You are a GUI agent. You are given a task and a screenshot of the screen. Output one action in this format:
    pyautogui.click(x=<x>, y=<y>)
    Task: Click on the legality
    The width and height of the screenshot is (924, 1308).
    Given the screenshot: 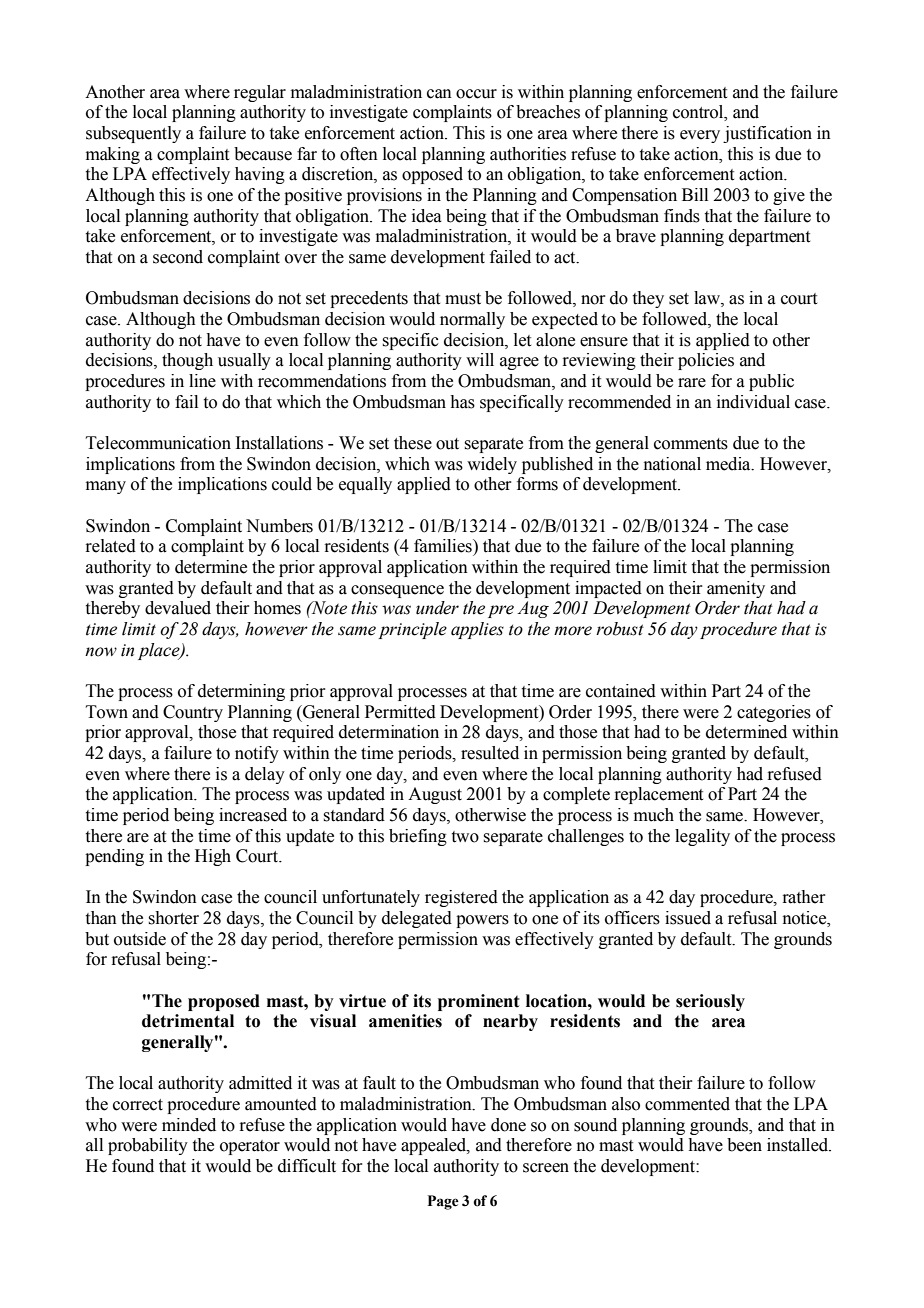 What is the action you would take?
    pyautogui.click(x=702, y=837)
